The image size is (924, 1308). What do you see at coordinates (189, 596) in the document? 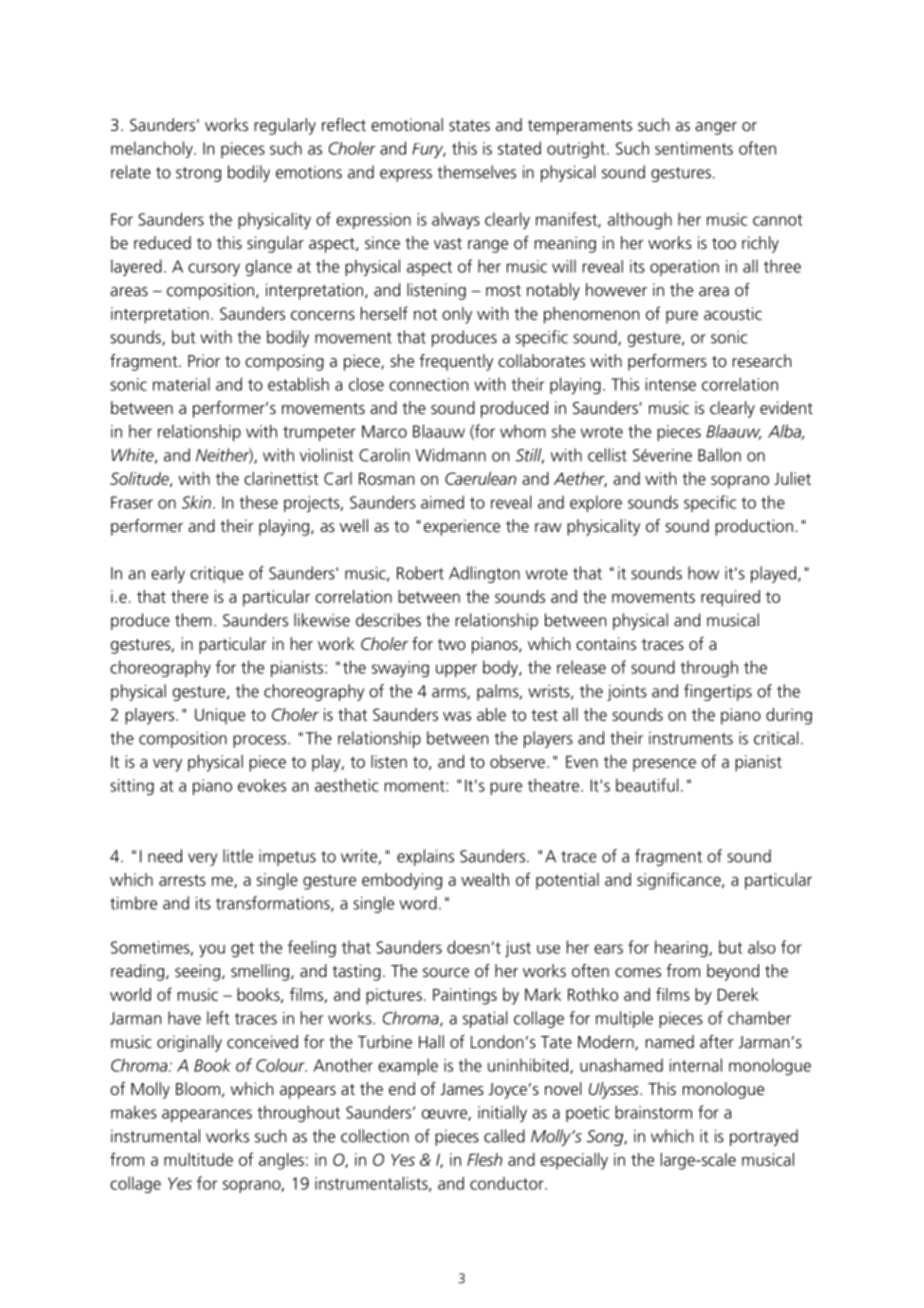
I see `there` at bounding box center [189, 596].
